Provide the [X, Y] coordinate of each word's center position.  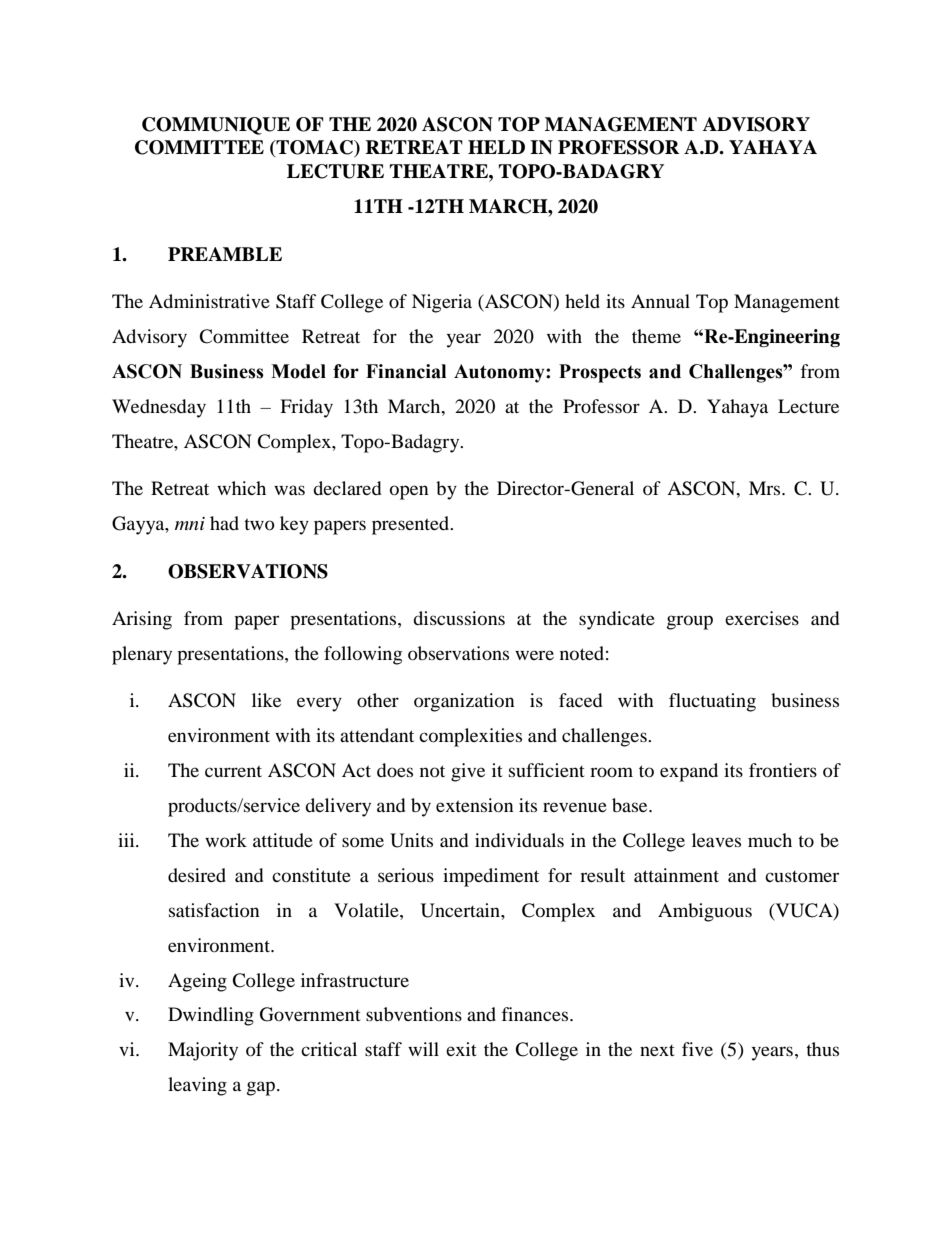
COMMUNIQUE [216, 126]
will [423, 1049]
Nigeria [442, 303]
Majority [203, 1051]
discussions [459, 618]
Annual [660, 301]
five [697, 1049]
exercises [762, 618]
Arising [142, 620]
